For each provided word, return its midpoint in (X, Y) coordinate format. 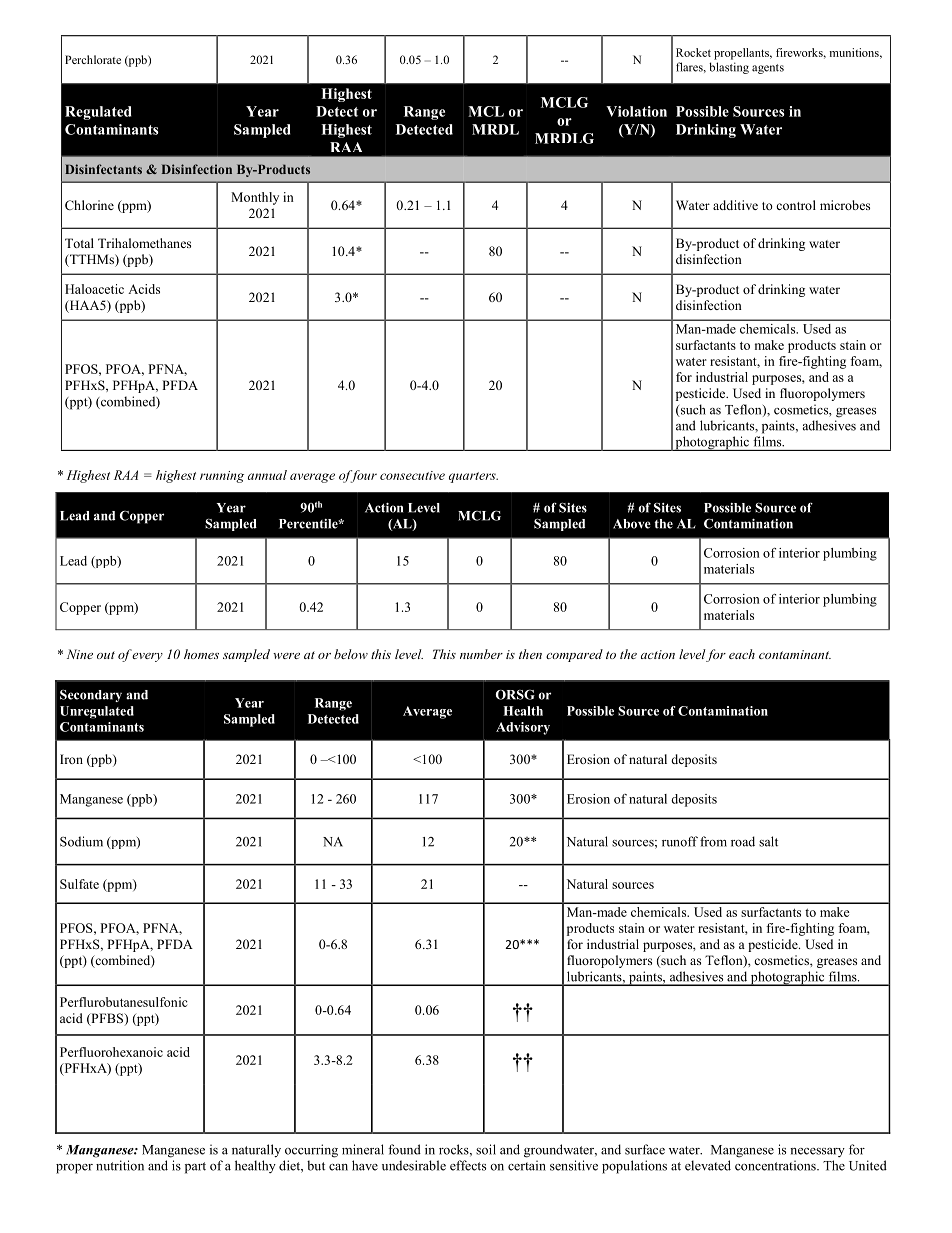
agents (768, 69)
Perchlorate (93, 59)
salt (768, 841)
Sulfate (79, 884)
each (742, 654)
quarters (473, 477)
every (147, 657)
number (481, 654)
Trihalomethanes (144, 243)
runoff (680, 841)
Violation (636, 111)
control (796, 205)
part (195, 1168)
